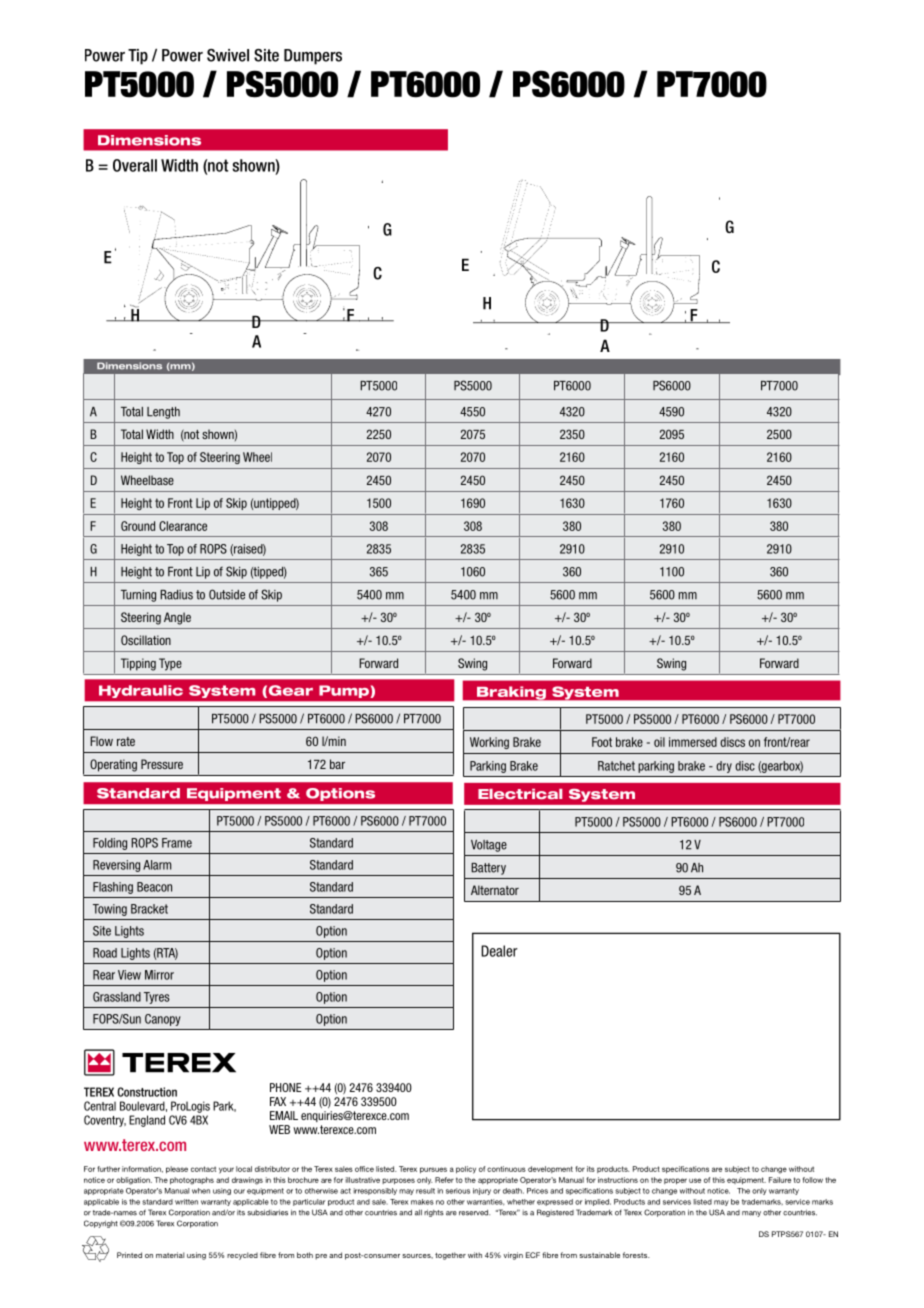  Describe the element at coordinates (659, 742) in the screenshot. I see `oil` at that location.
